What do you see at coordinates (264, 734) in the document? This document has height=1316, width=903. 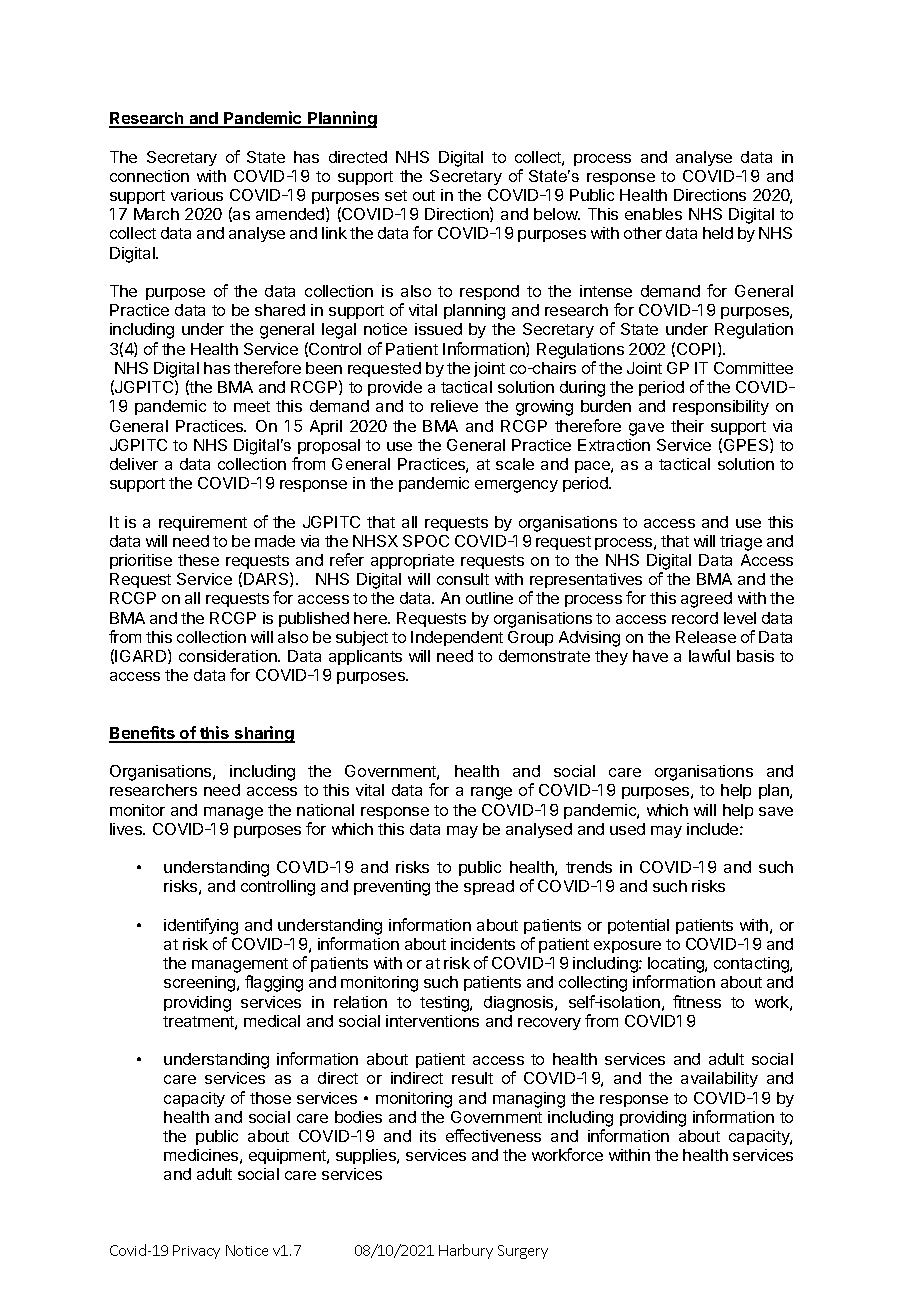 I see `sharing` at bounding box center [264, 734].
